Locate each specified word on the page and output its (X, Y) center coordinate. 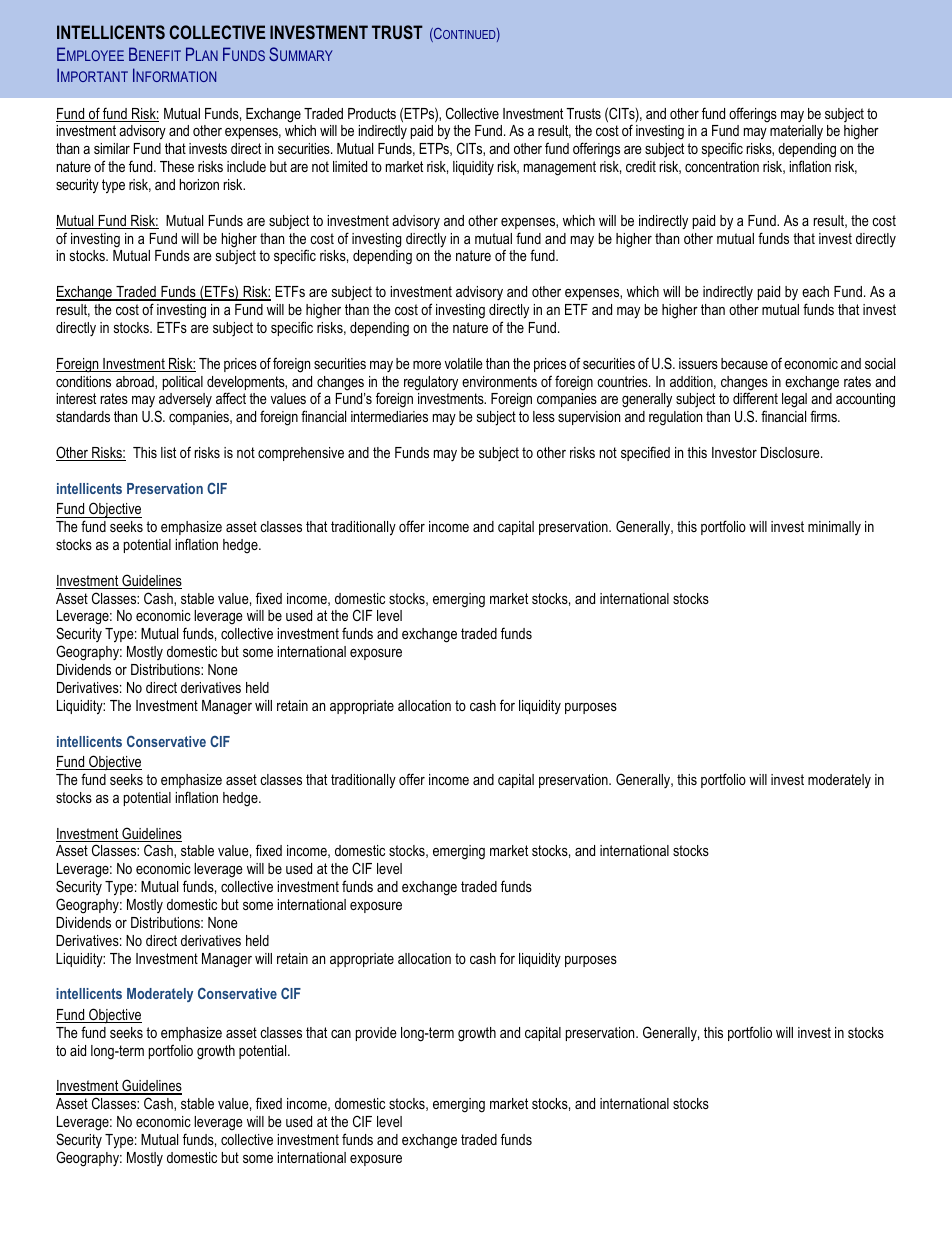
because (744, 363)
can (341, 1034)
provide (376, 1034)
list (168, 452)
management (560, 168)
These (177, 166)
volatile (464, 363)
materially (796, 132)
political (183, 383)
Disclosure (791, 452)
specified (645, 453)
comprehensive (301, 454)
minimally (834, 528)
